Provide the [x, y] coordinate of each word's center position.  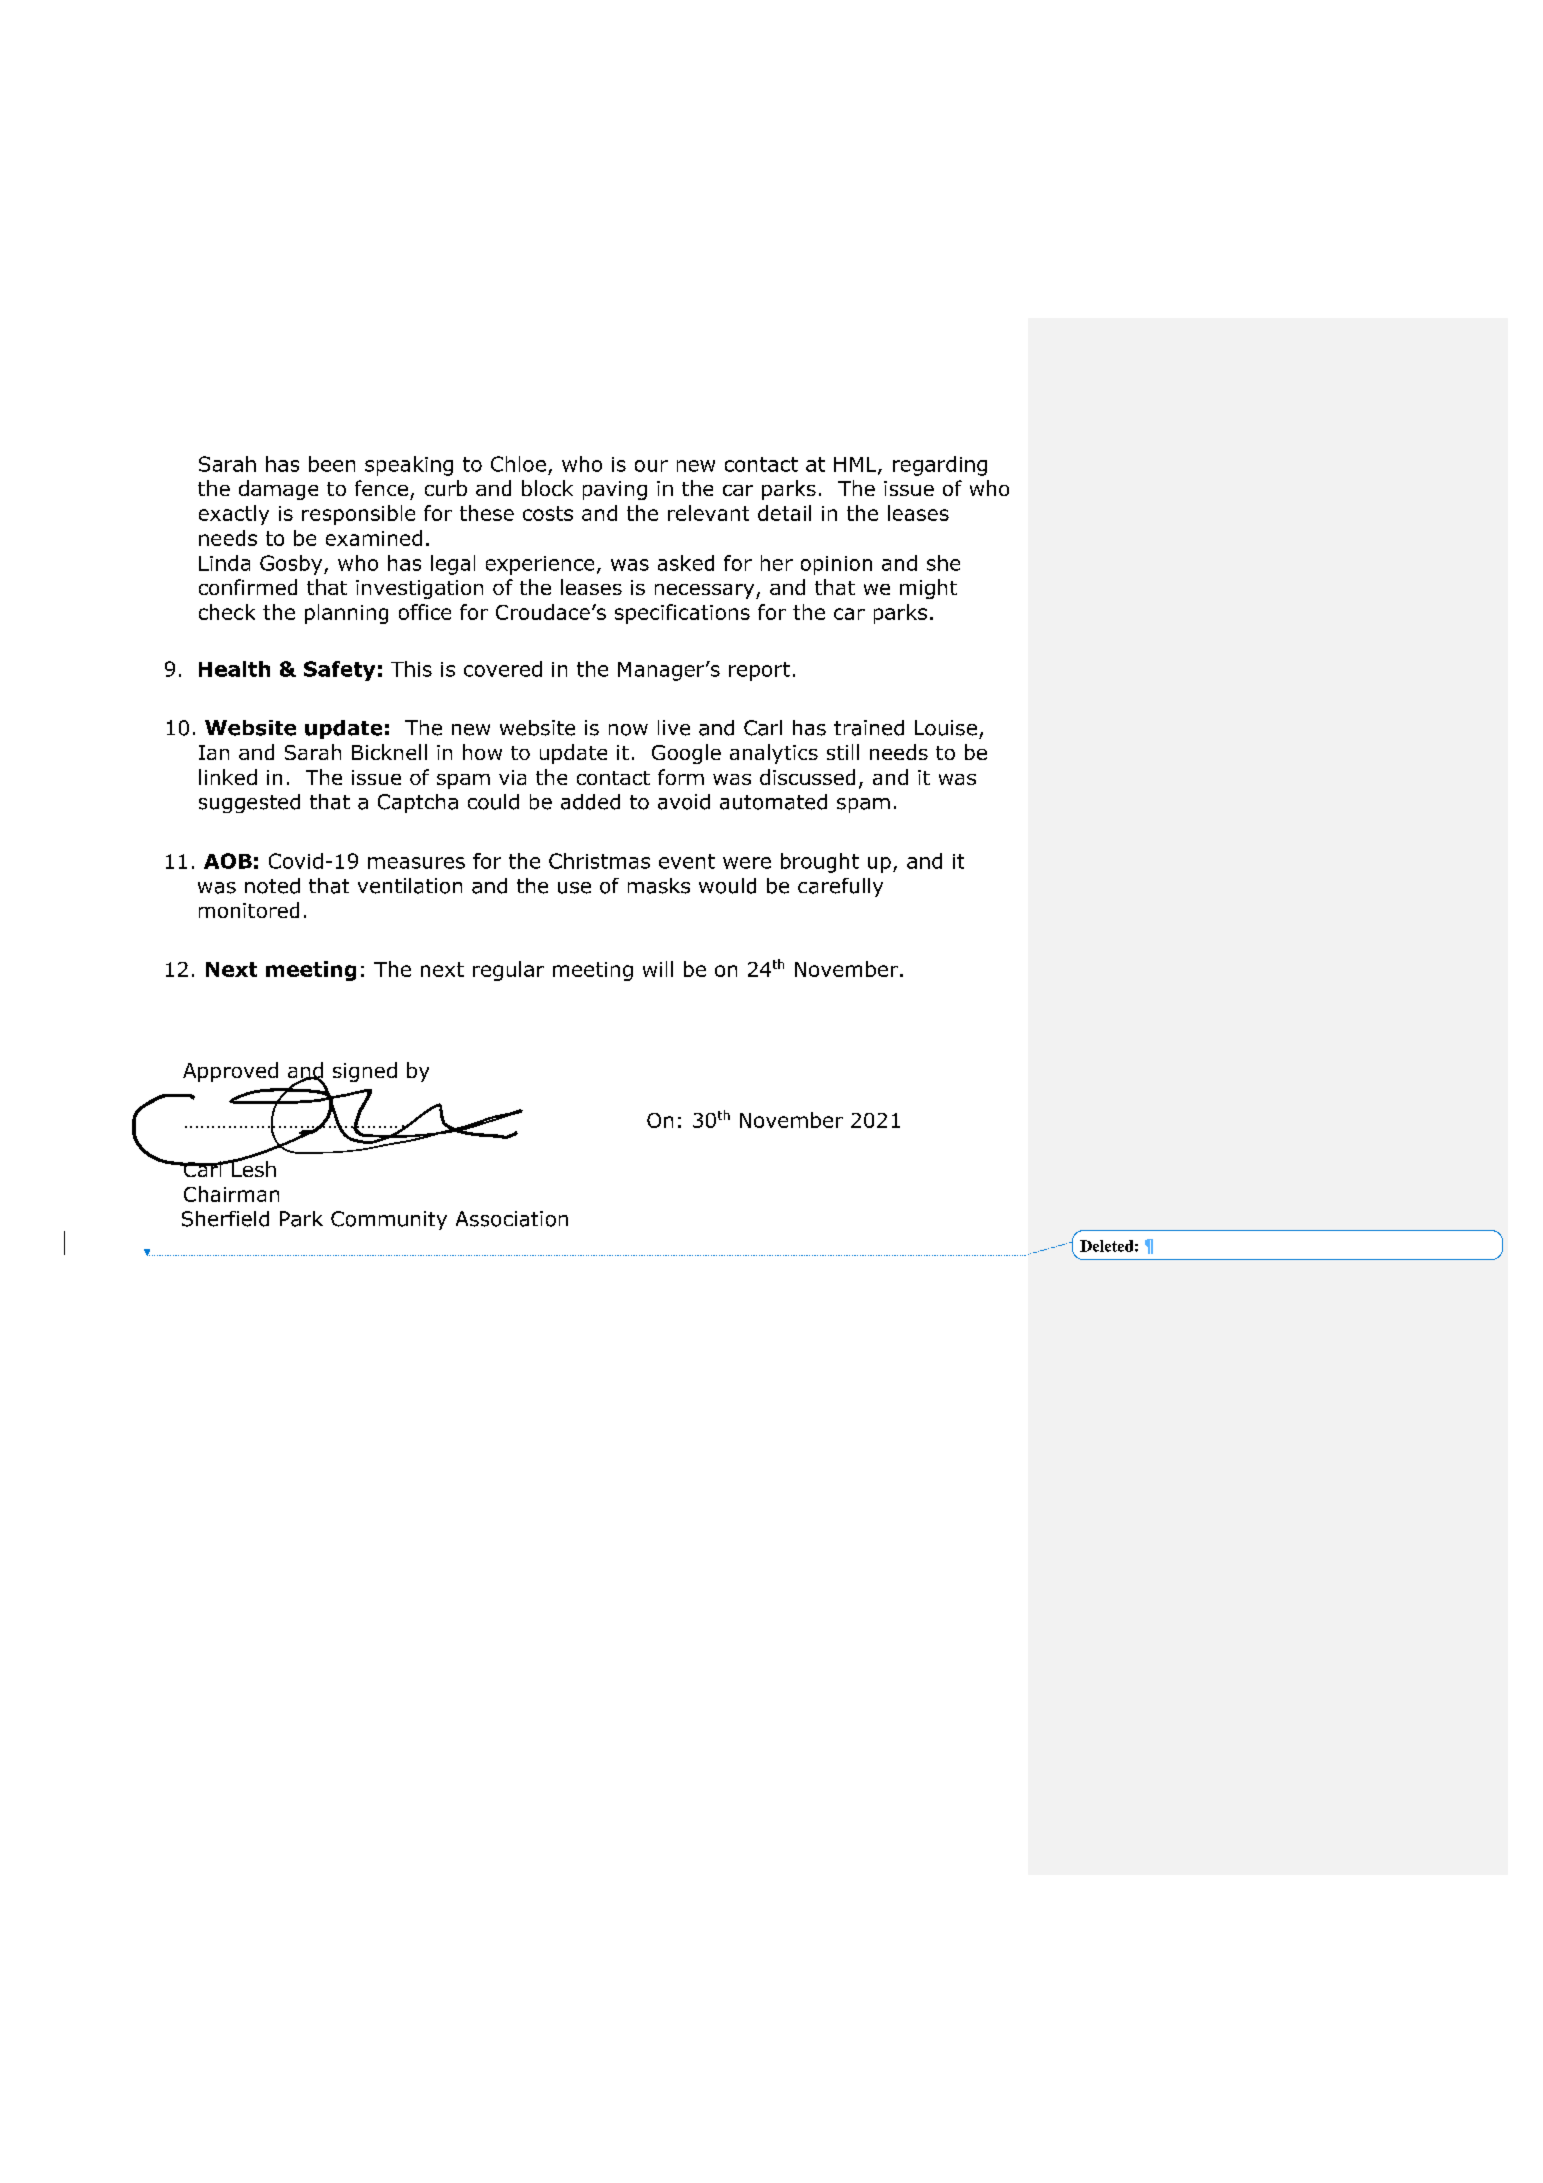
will [658, 969]
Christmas [599, 861]
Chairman [231, 1194]
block [547, 488]
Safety [339, 671]
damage [278, 490]
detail [784, 513]
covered [503, 669]
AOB [228, 861]
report [759, 671]
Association [512, 1219]
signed [365, 1072]
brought [820, 863]
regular [508, 971]
